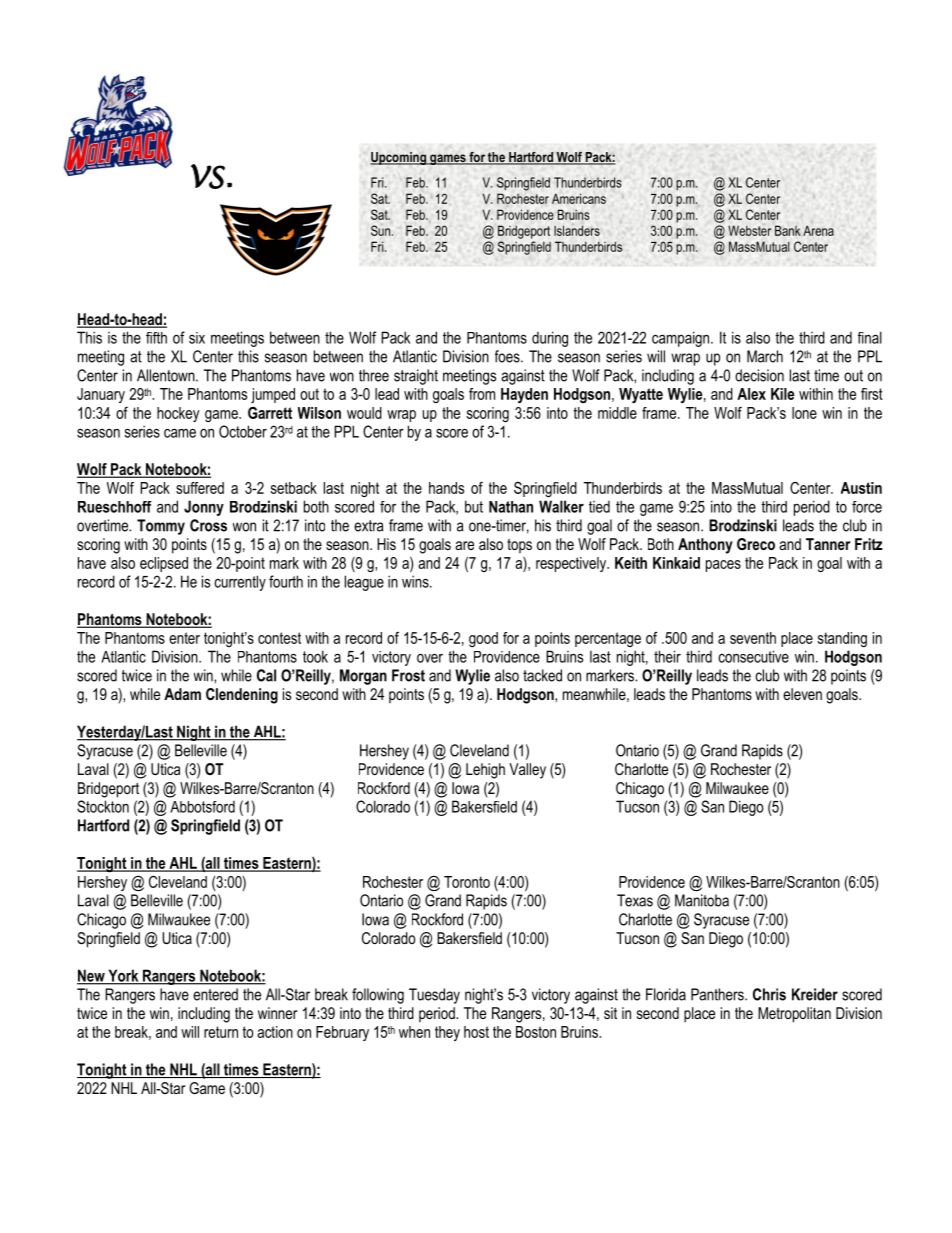  I want to click on hands, so click(446, 488).
